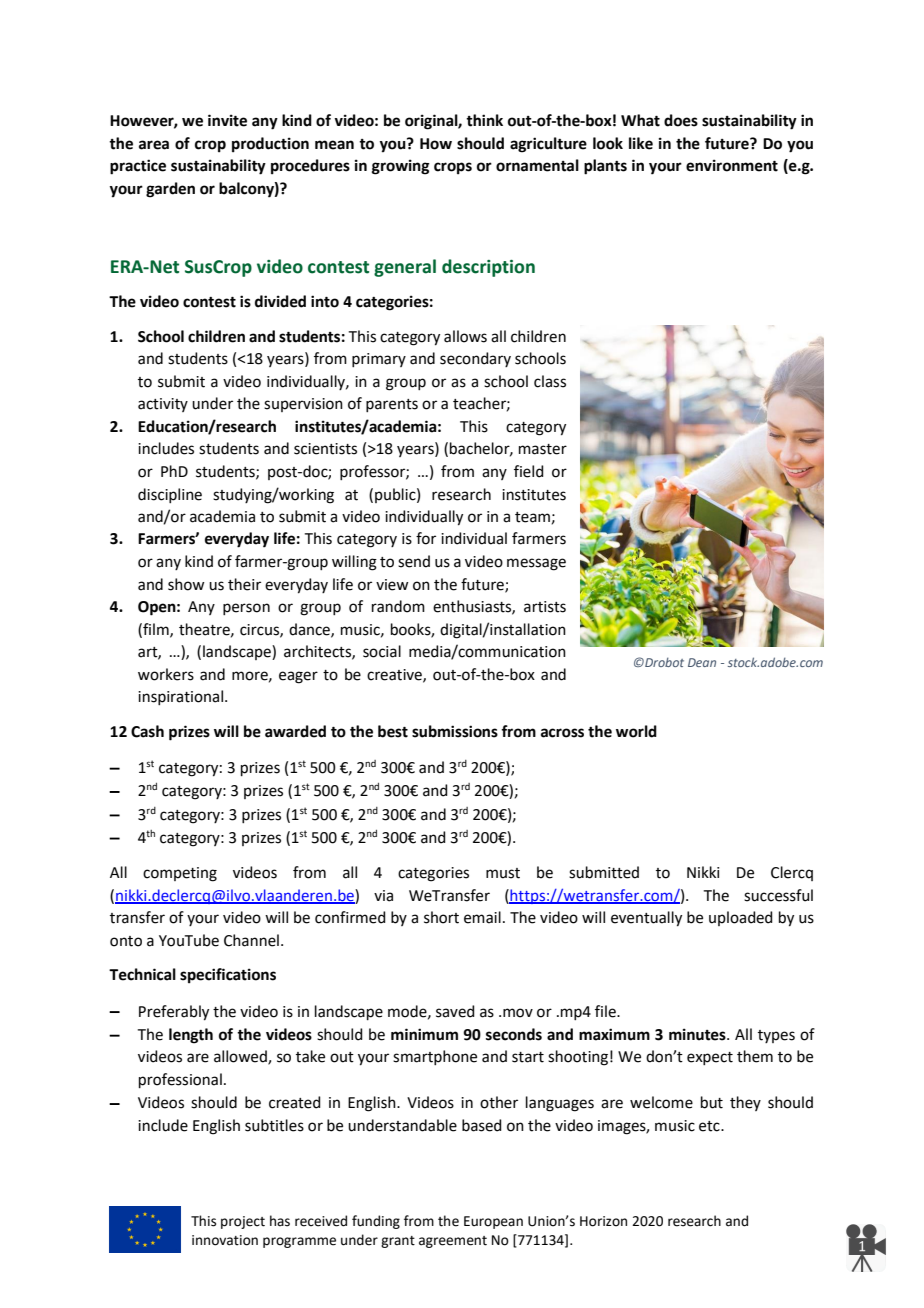 The height and width of the screenshot is (1308, 924). What do you see at coordinates (453, 1242) in the screenshot?
I see `agreement` at bounding box center [453, 1242].
